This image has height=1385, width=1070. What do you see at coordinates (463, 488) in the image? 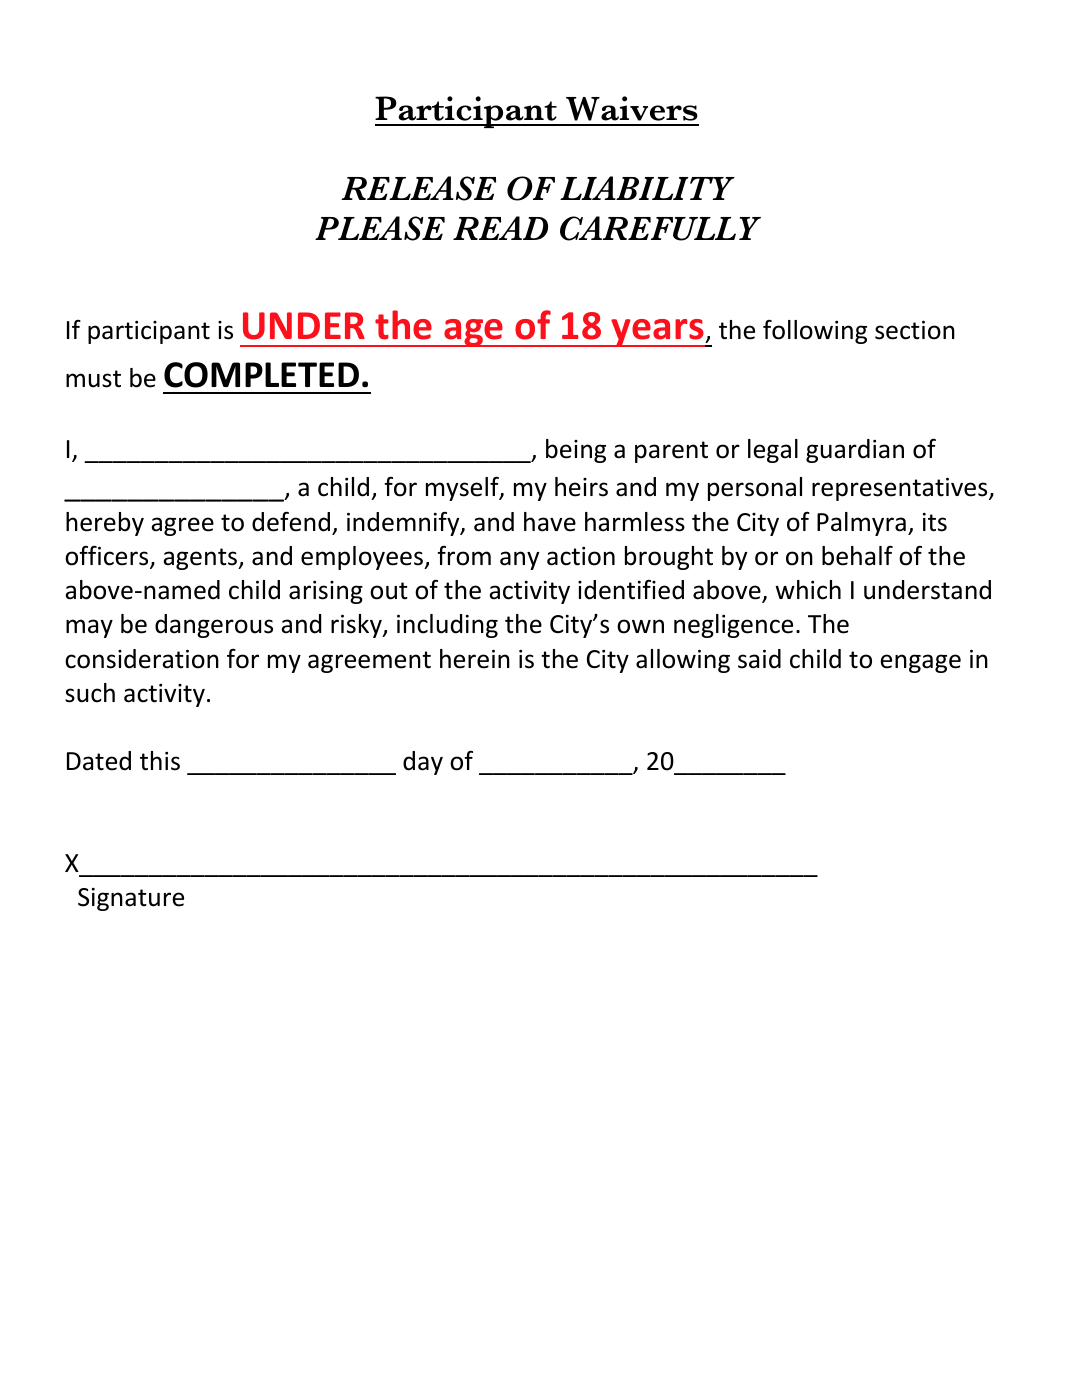
I see `myself` at bounding box center [463, 488].
